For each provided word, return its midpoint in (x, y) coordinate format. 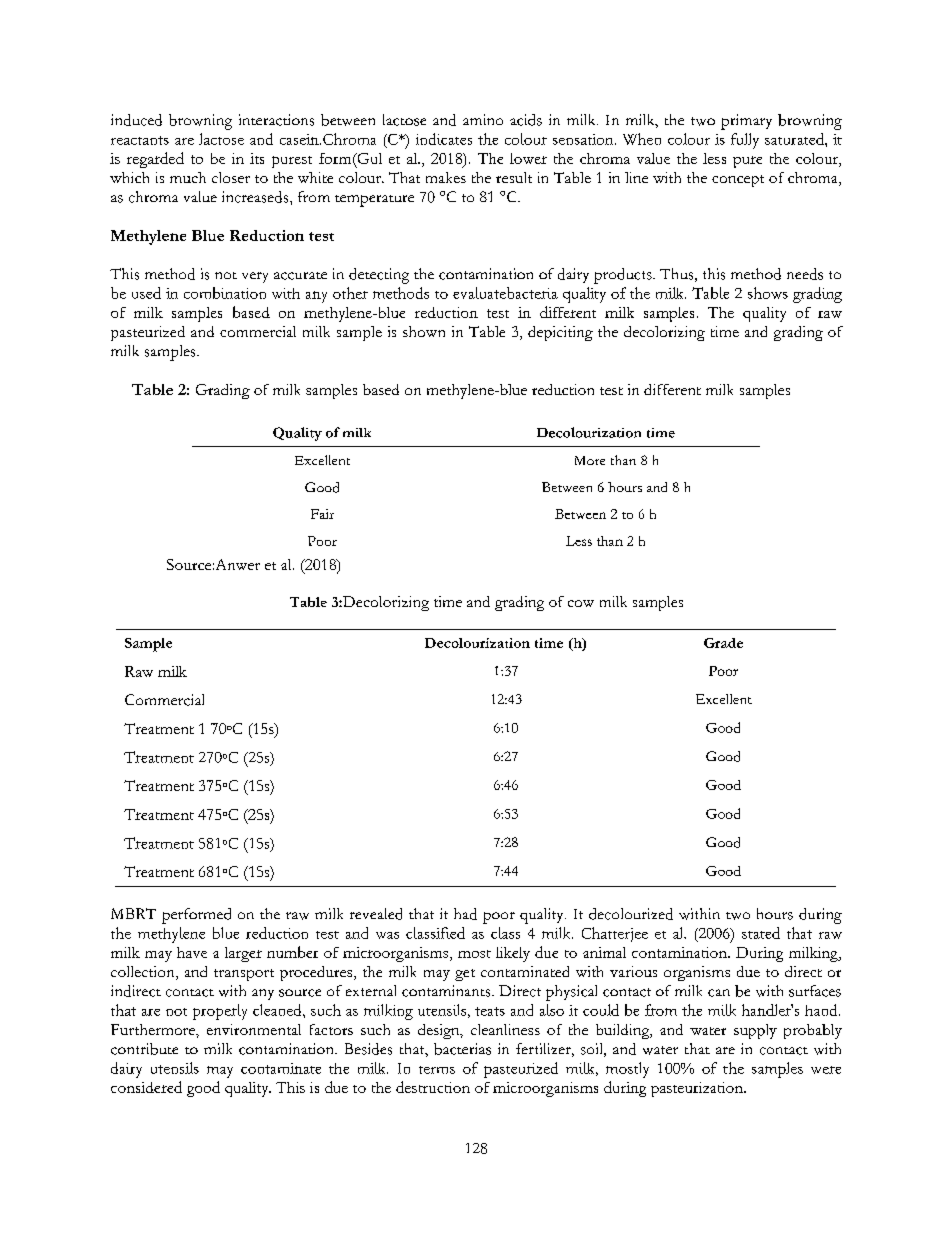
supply (755, 1031)
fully (745, 141)
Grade (723, 643)
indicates (444, 139)
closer (231, 177)
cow (581, 603)
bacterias (462, 1049)
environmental (254, 1029)
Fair (322, 514)
